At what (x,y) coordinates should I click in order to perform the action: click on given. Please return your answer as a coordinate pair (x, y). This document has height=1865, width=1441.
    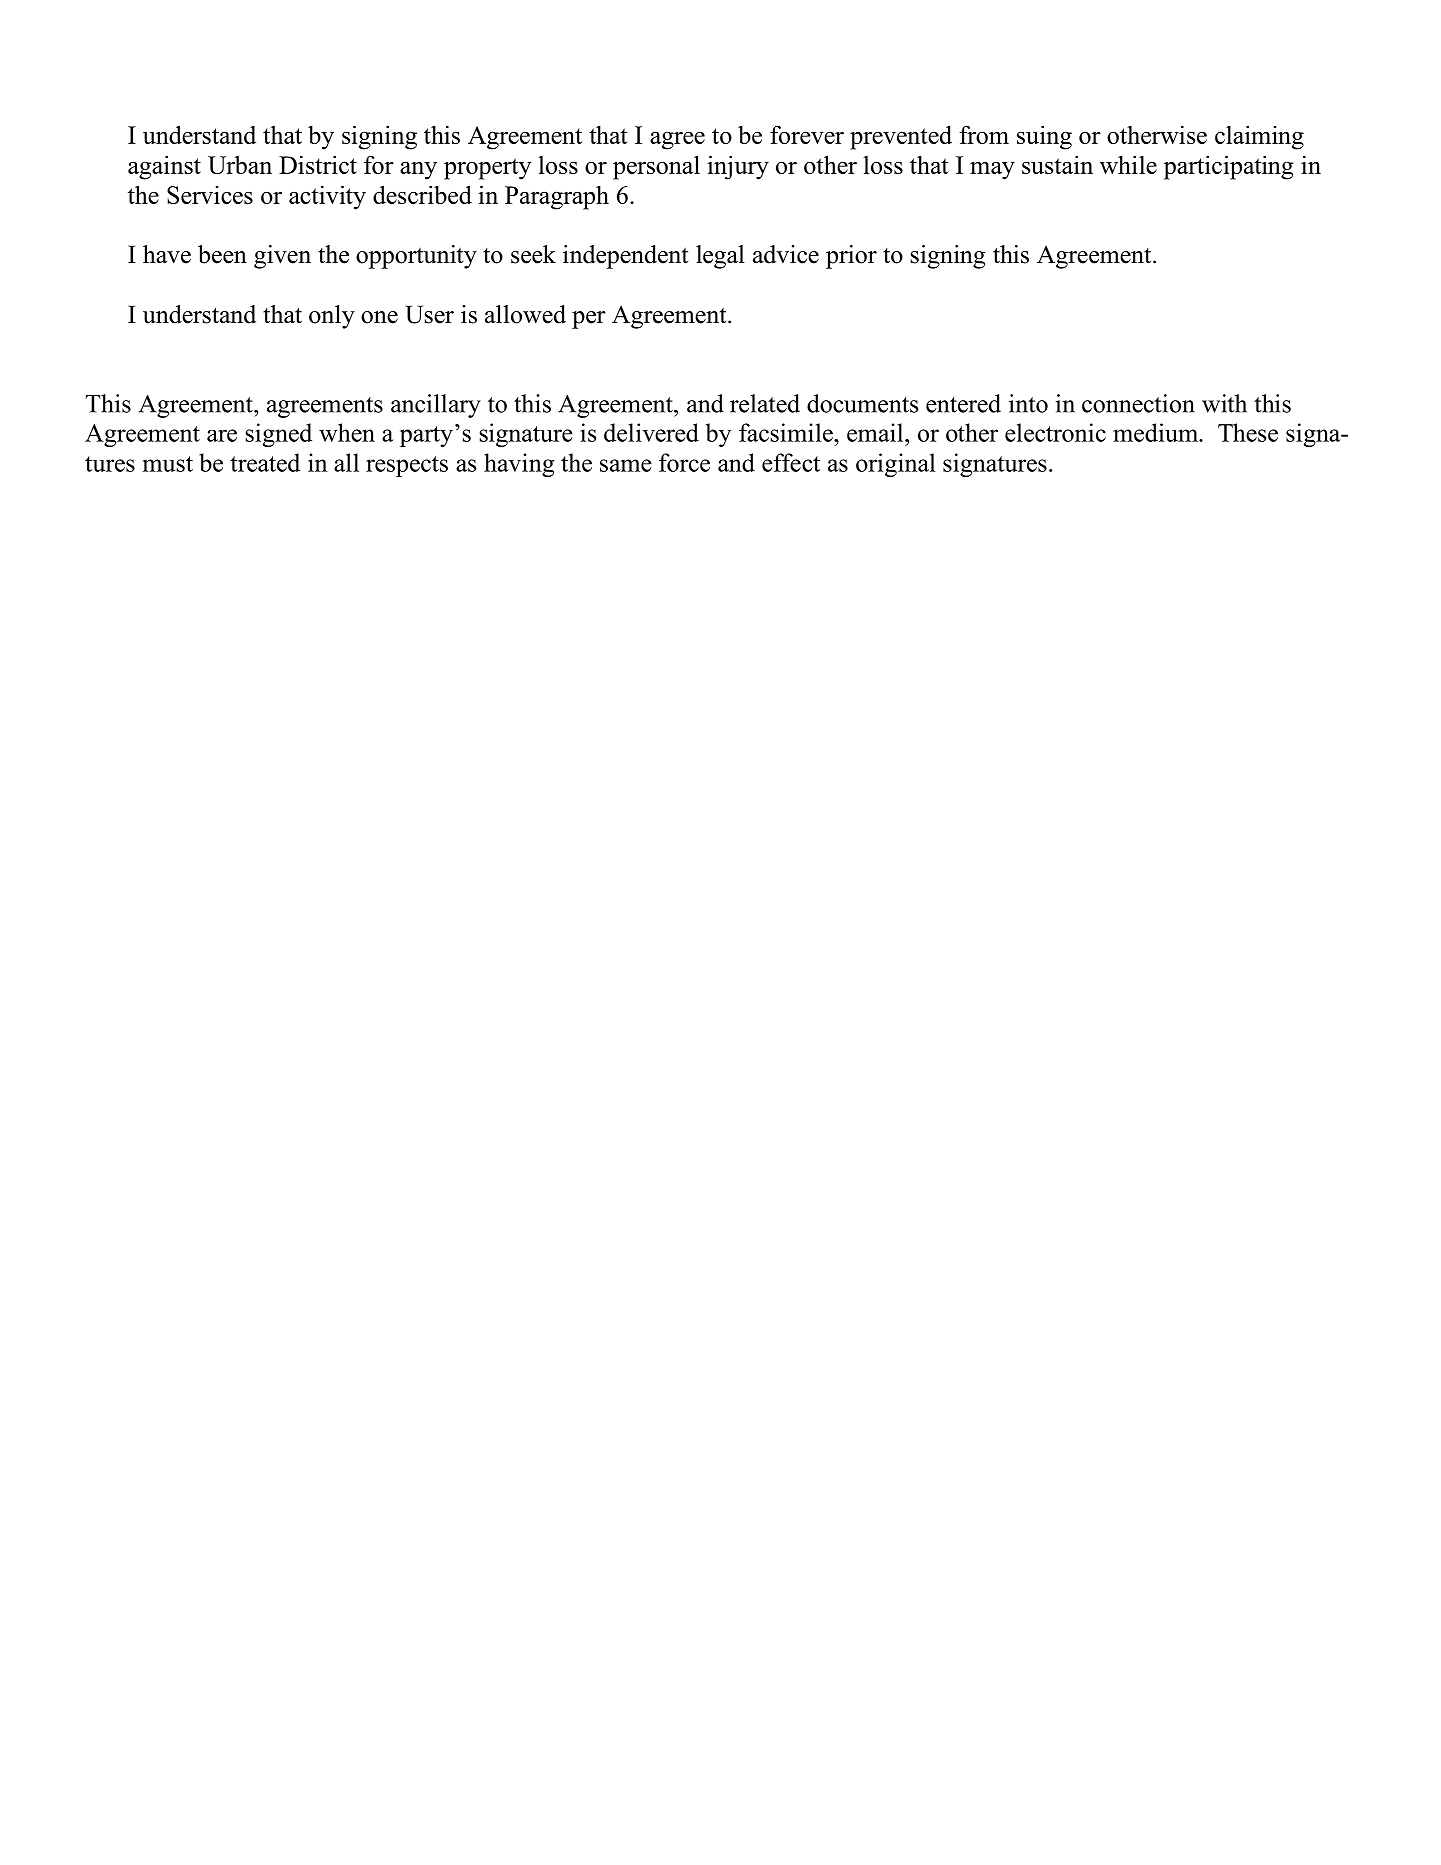
    Looking at the image, I should click on (282, 257).
